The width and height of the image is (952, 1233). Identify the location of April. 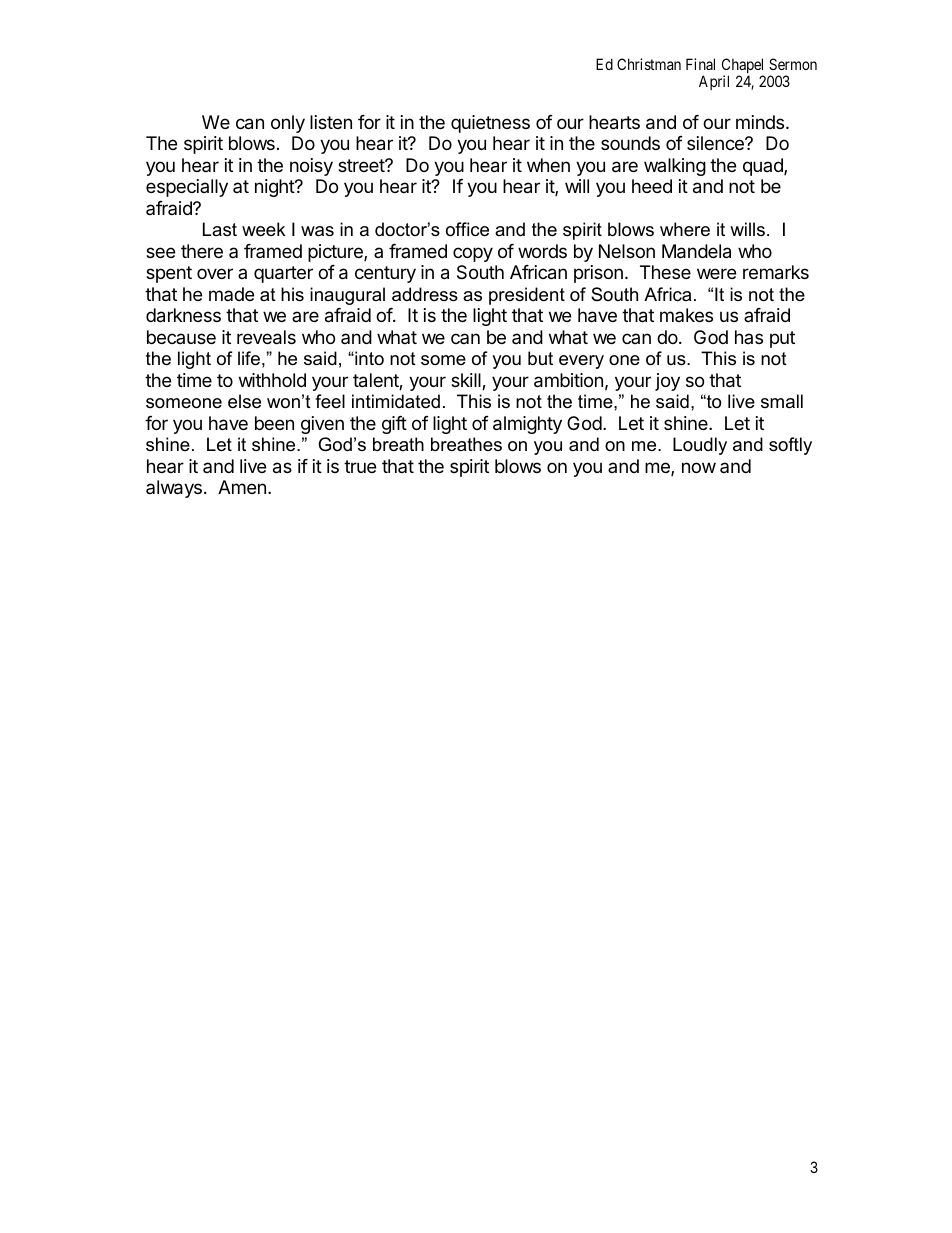
(714, 82).
